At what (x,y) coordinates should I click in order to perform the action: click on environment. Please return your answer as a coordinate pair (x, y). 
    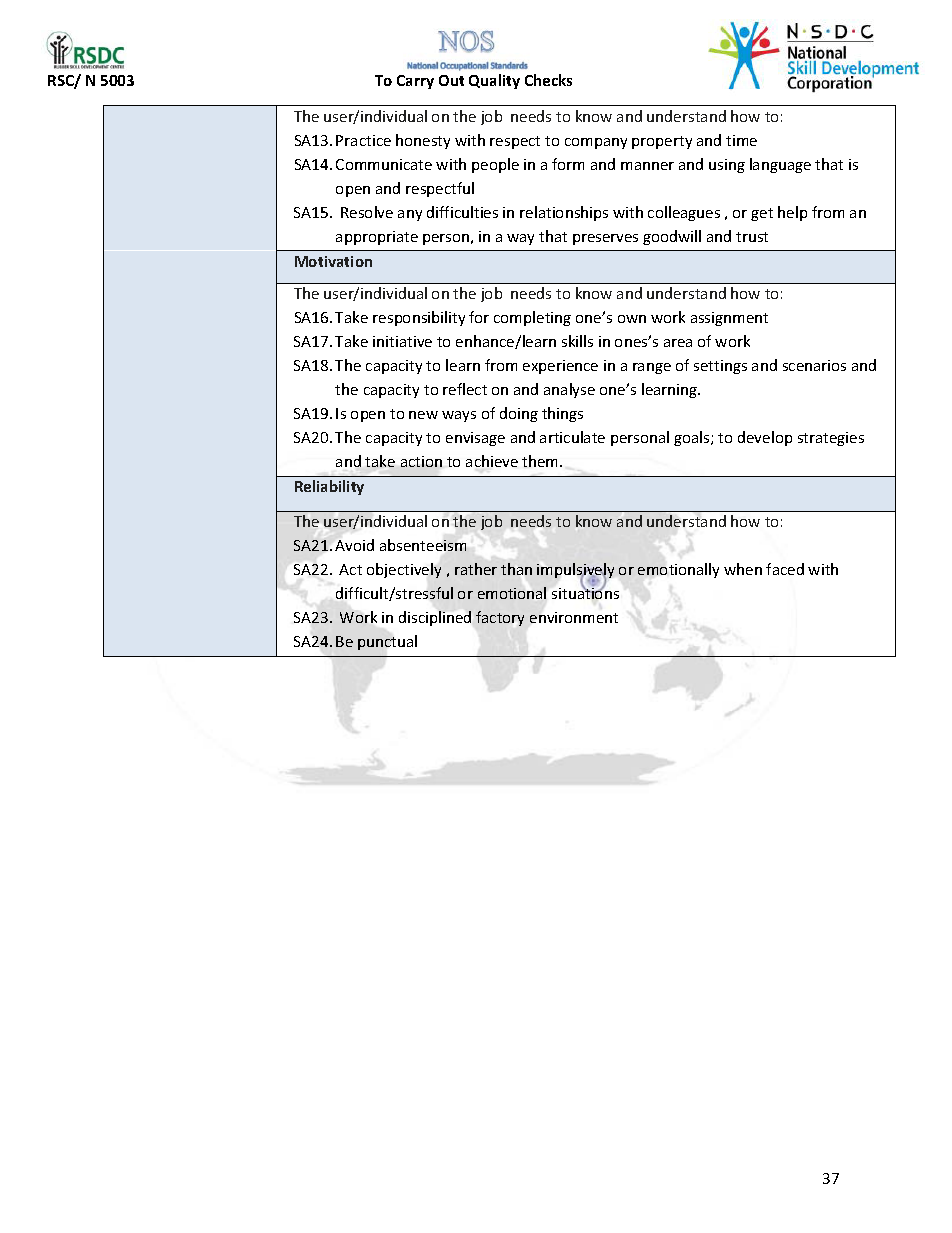
    Looking at the image, I should click on (574, 617).
